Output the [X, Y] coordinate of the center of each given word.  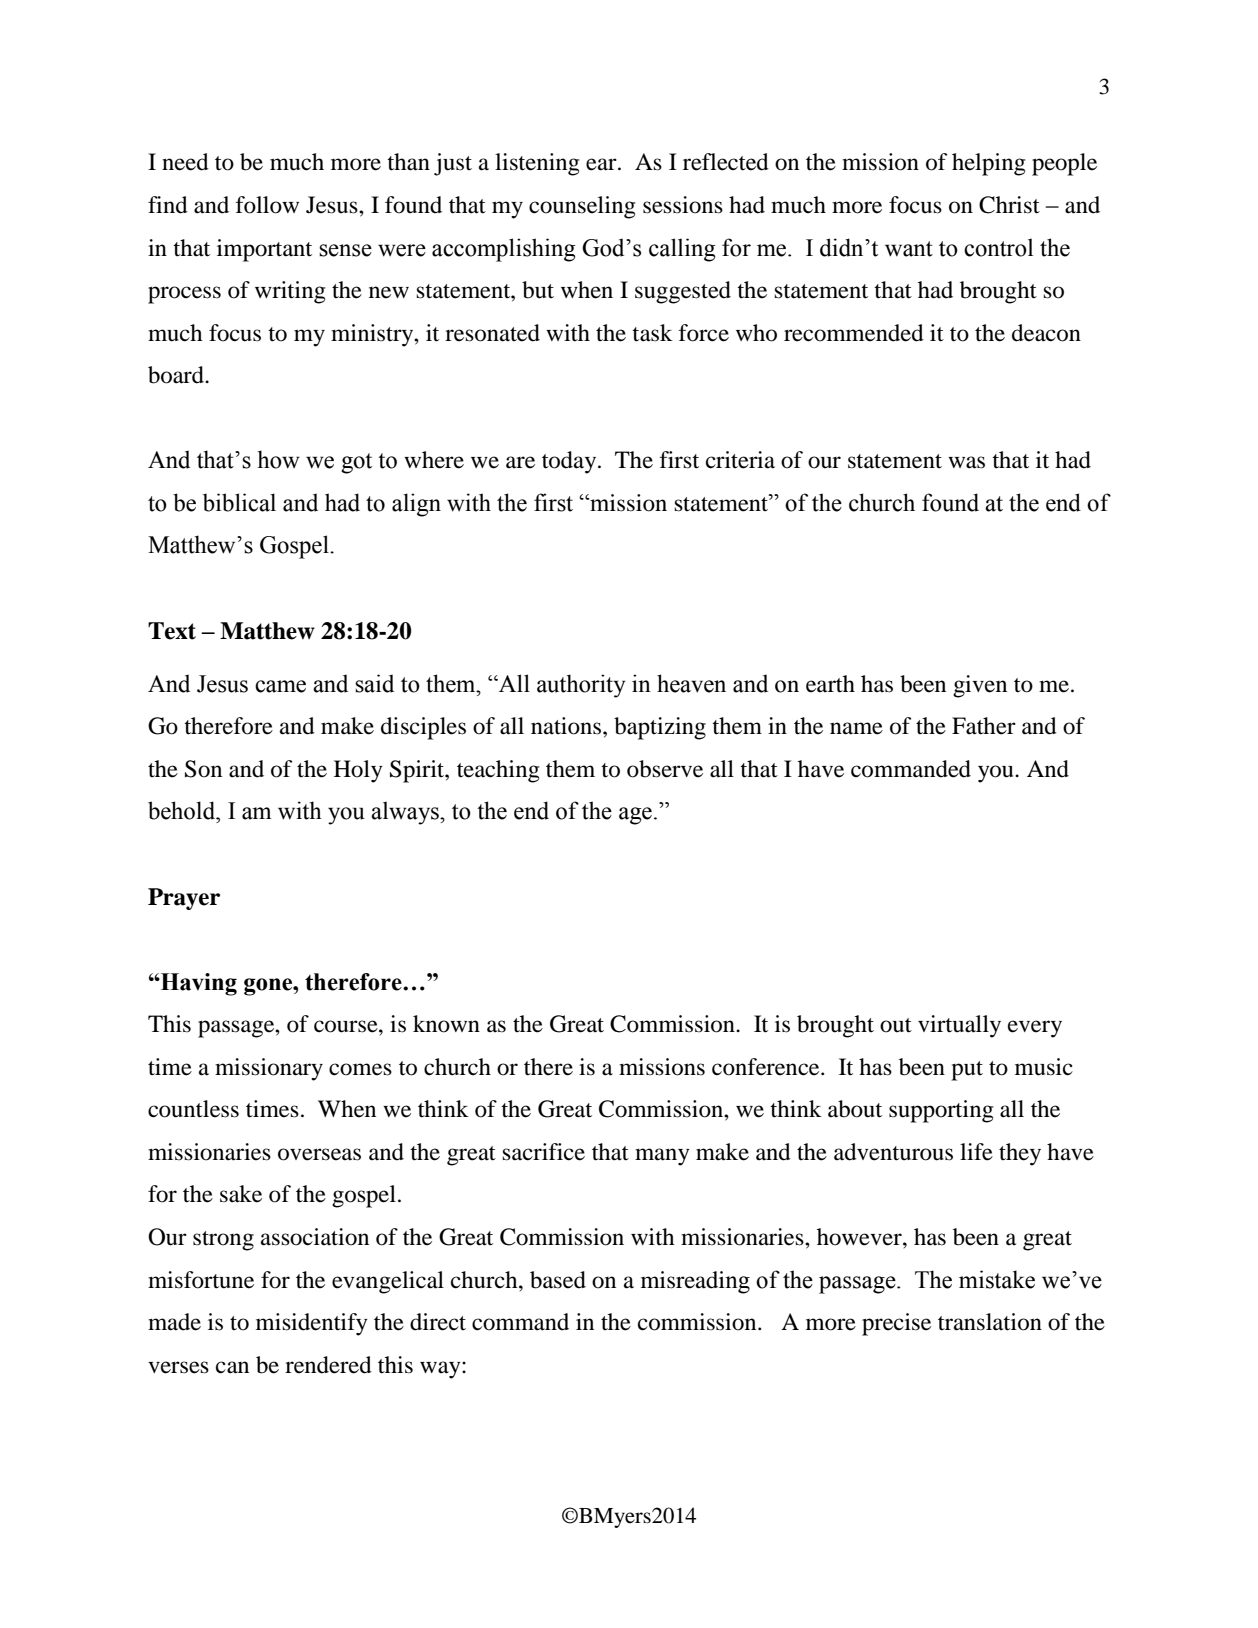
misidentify [312, 1324]
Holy [358, 771]
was [966, 462]
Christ [1009, 205]
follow [267, 205]
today [570, 462]
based [558, 1280]
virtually [959, 1026]
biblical [239, 502]
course [347, 1026]
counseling [582, 207]
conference [767, 1067]
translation [990, 1322]
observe [665, 769]
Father [984, 726]
